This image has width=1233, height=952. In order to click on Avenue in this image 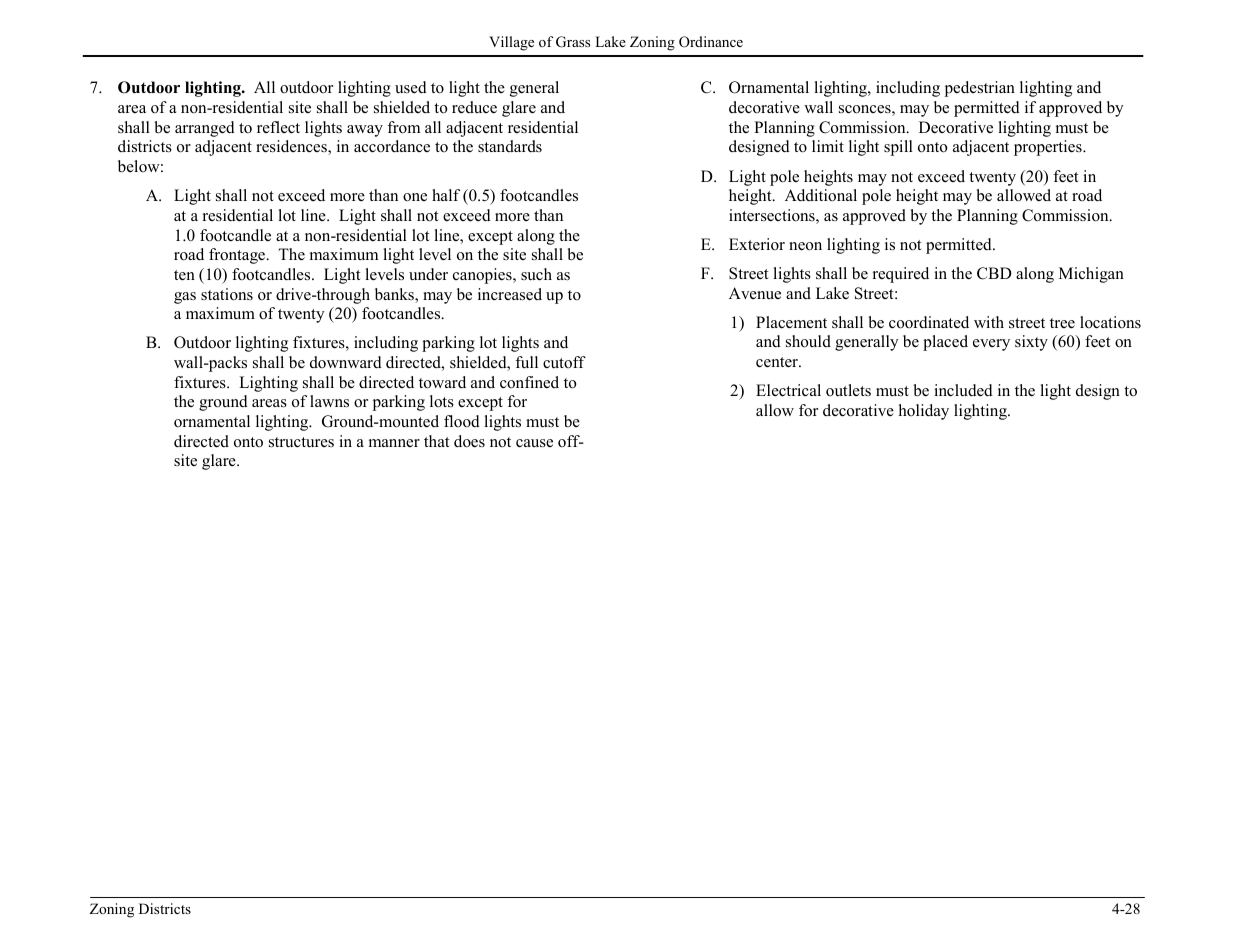, I will do `click(755, 293)`.
